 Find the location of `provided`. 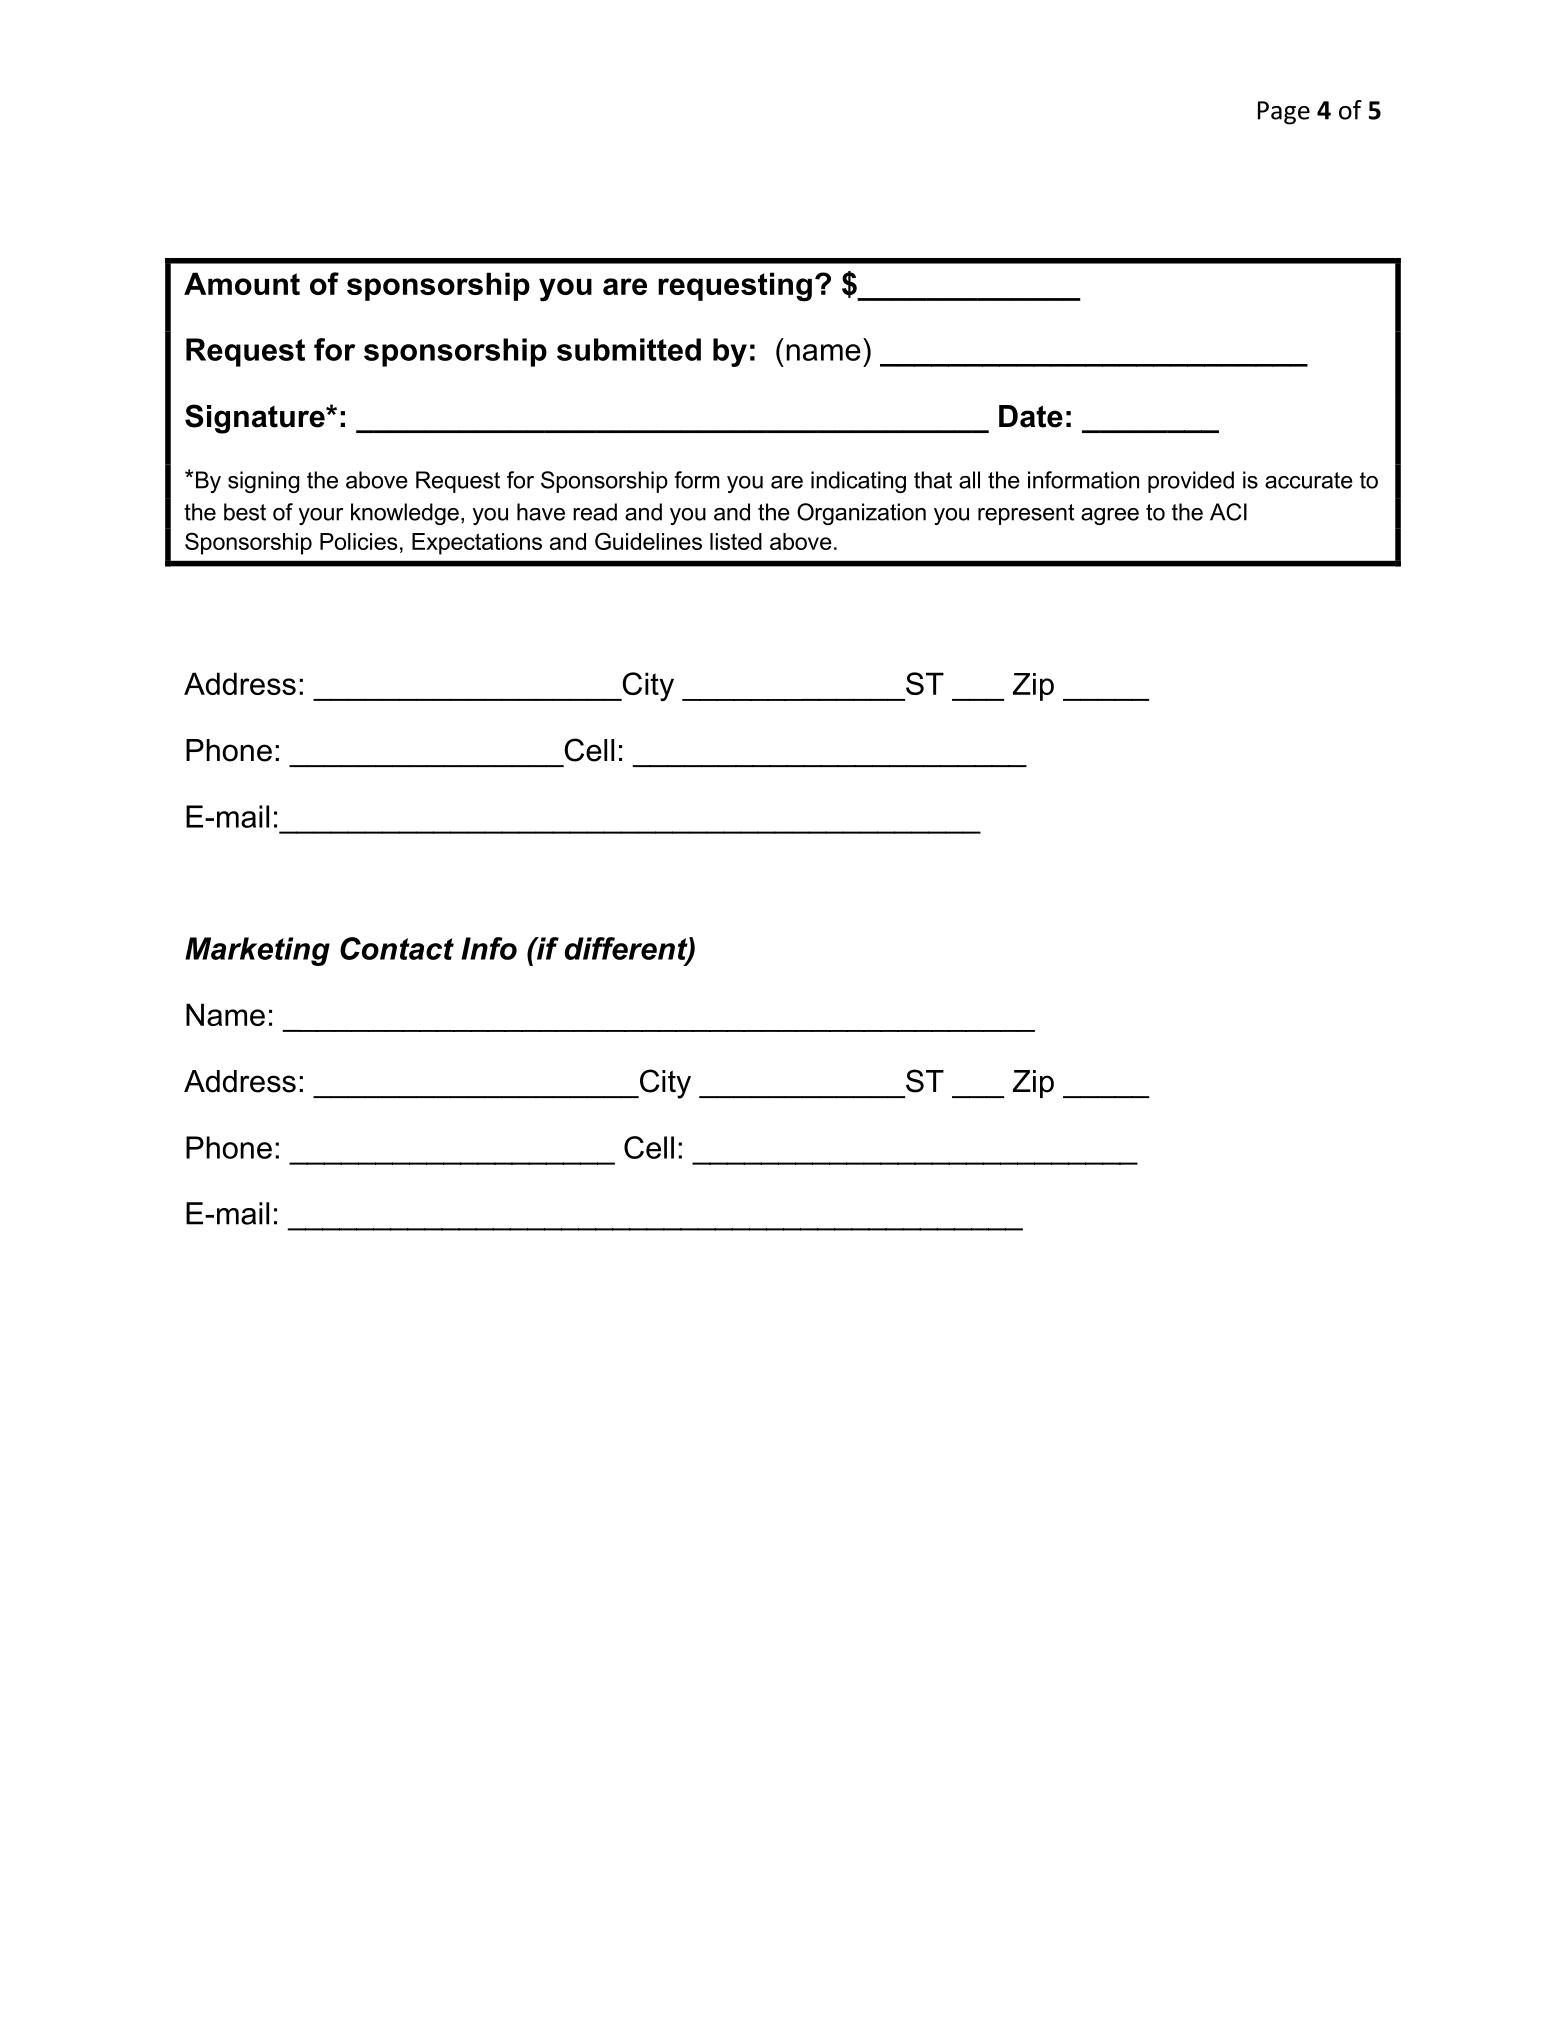

provided is located at coordinates (1191, 482).
